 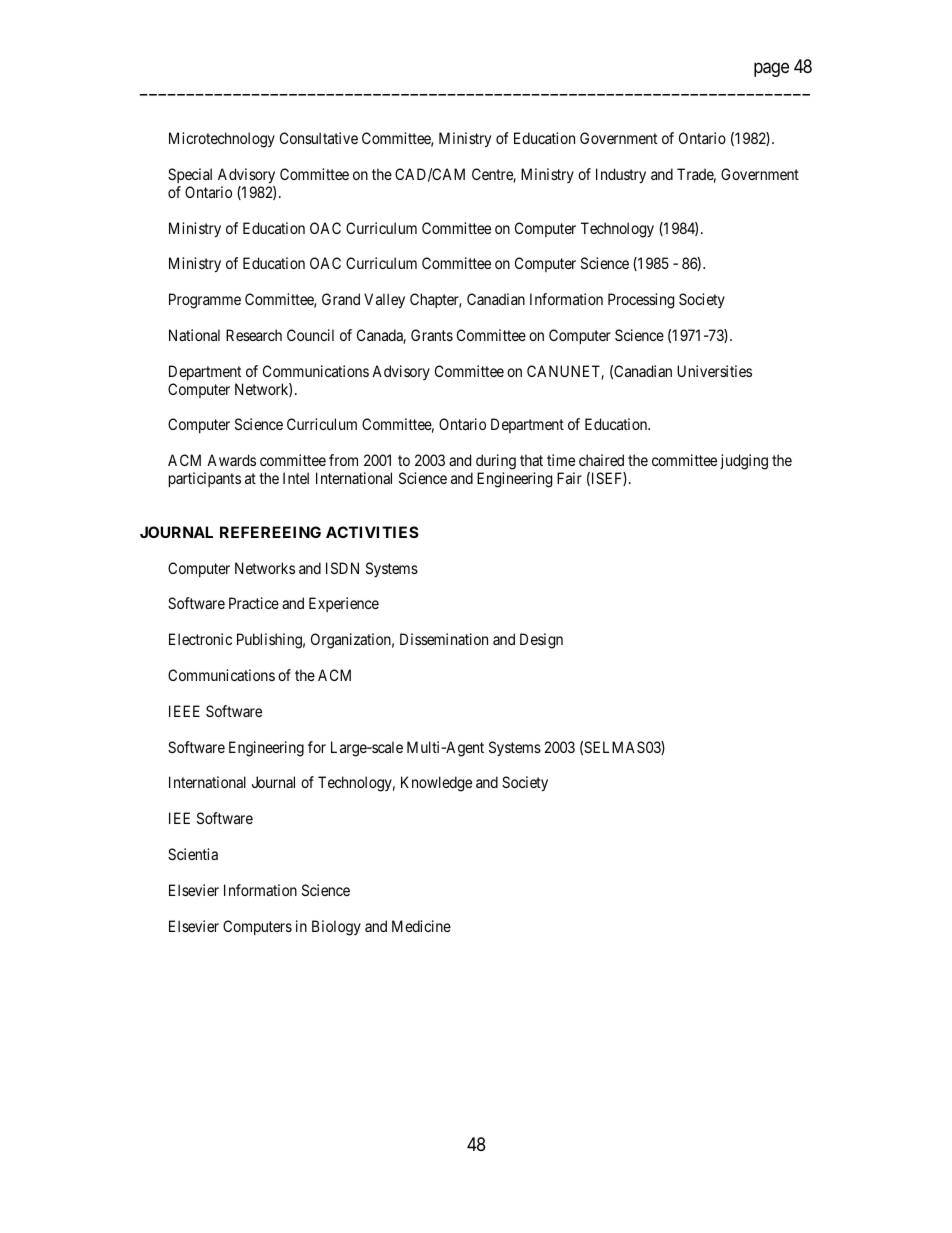 I want to click on Universities, so click(x=714, y=371).
